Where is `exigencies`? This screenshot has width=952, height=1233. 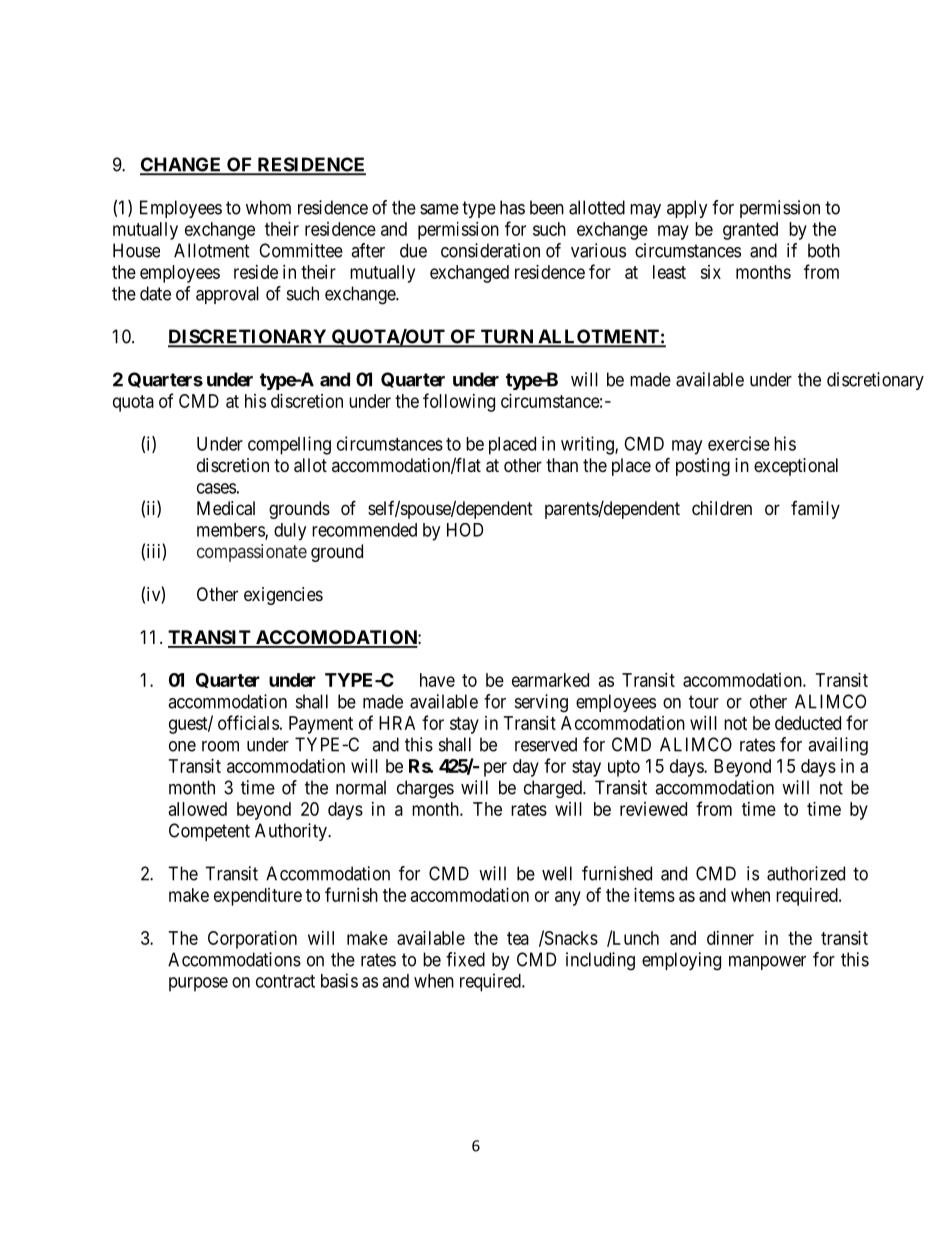 exigencies is located at coordinates (283, 596).
